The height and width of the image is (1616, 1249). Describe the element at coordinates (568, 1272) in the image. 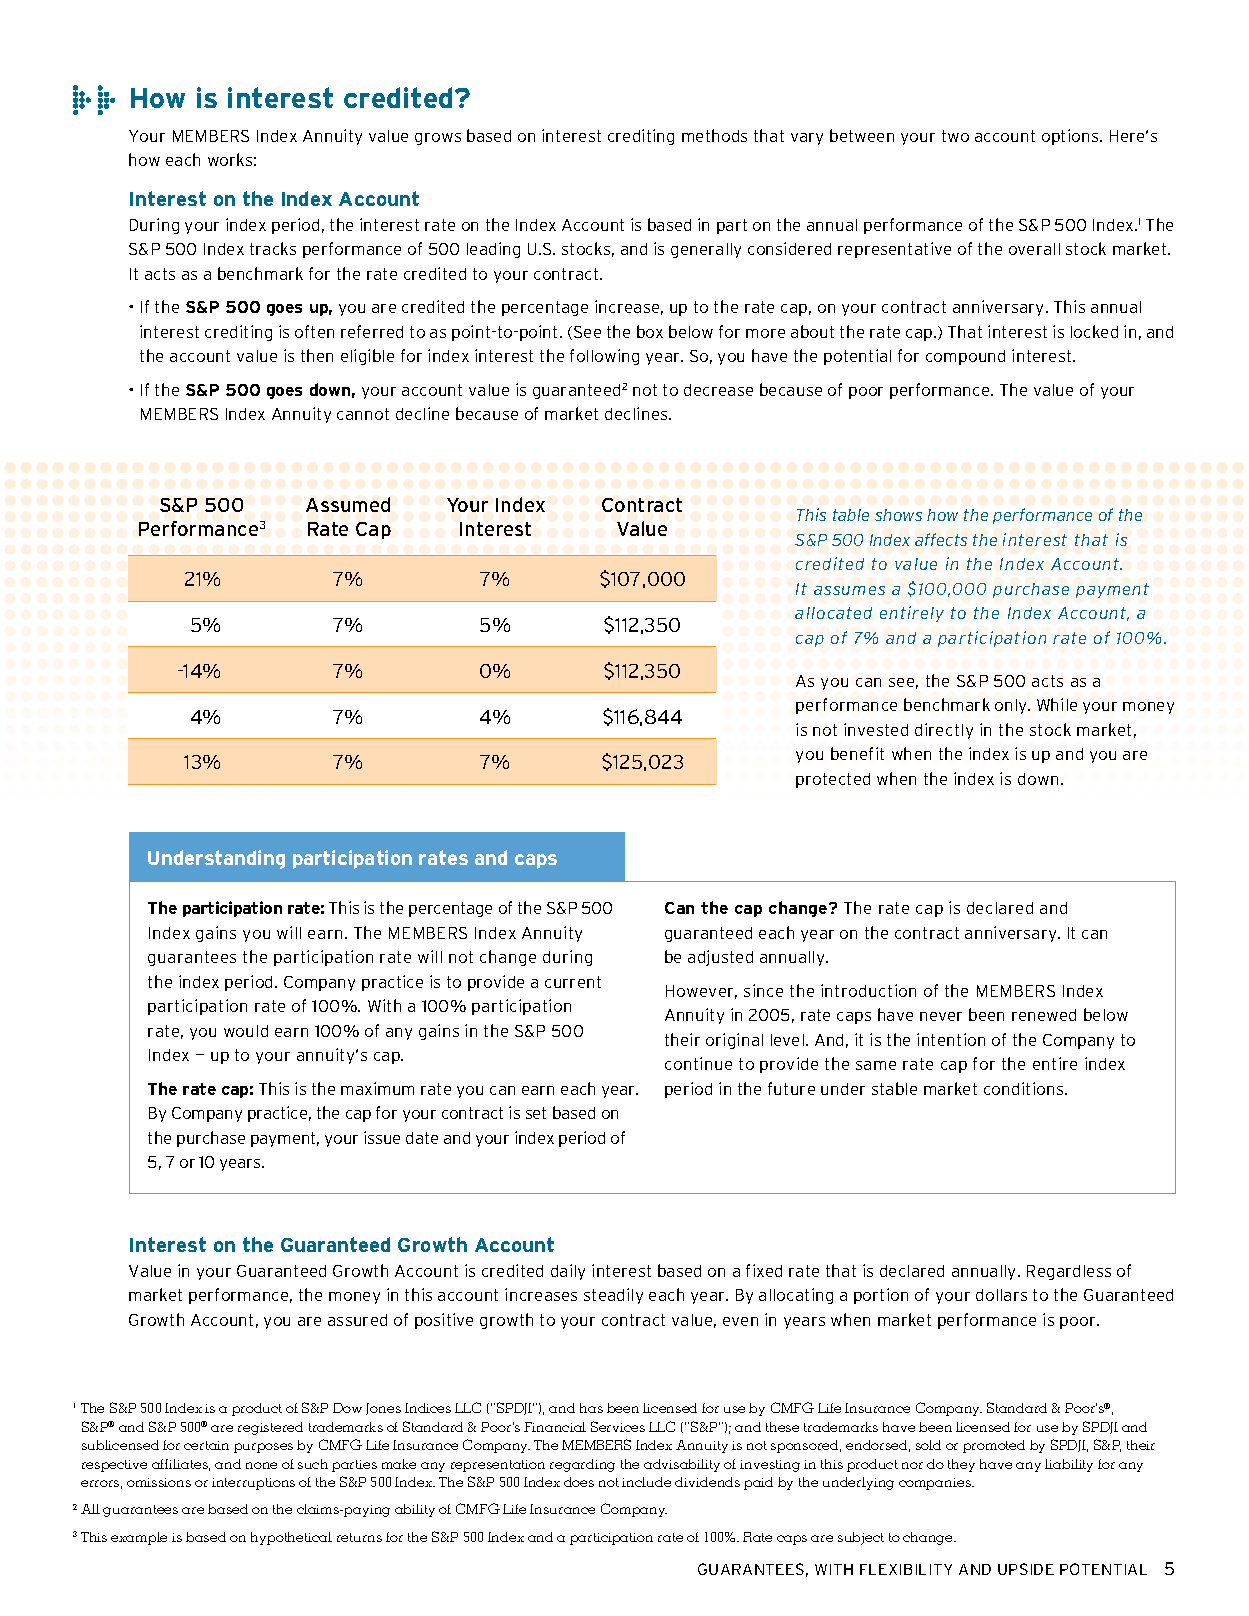

I see `daily` at that location.
